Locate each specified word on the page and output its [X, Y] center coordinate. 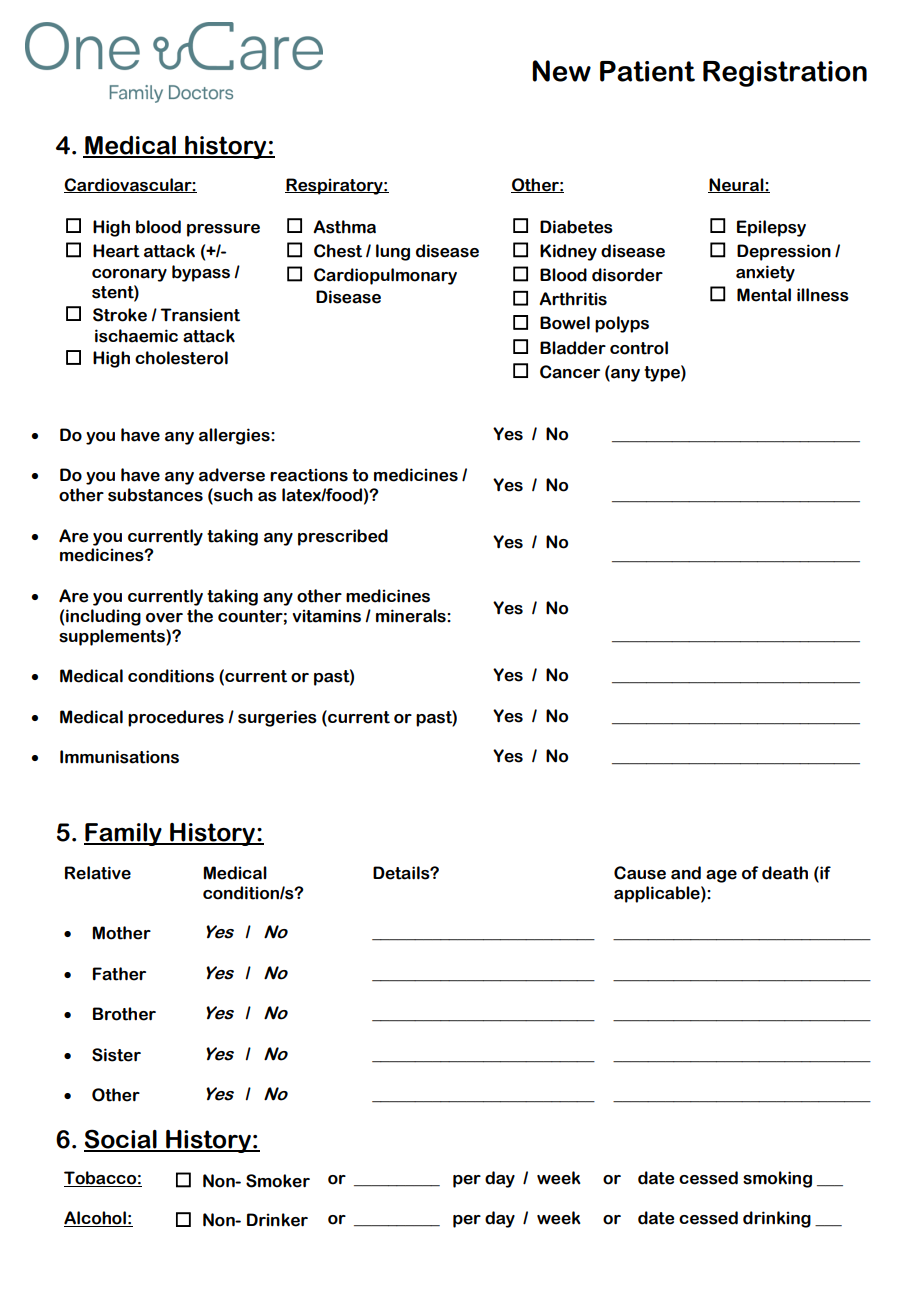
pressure [223, 230]
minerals [412, 616]
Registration [785, 74]
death [785, 873]
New [561, 71]
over [164, 618]
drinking [777, 1219]
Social [121, 1140]
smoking [777, 1179]
